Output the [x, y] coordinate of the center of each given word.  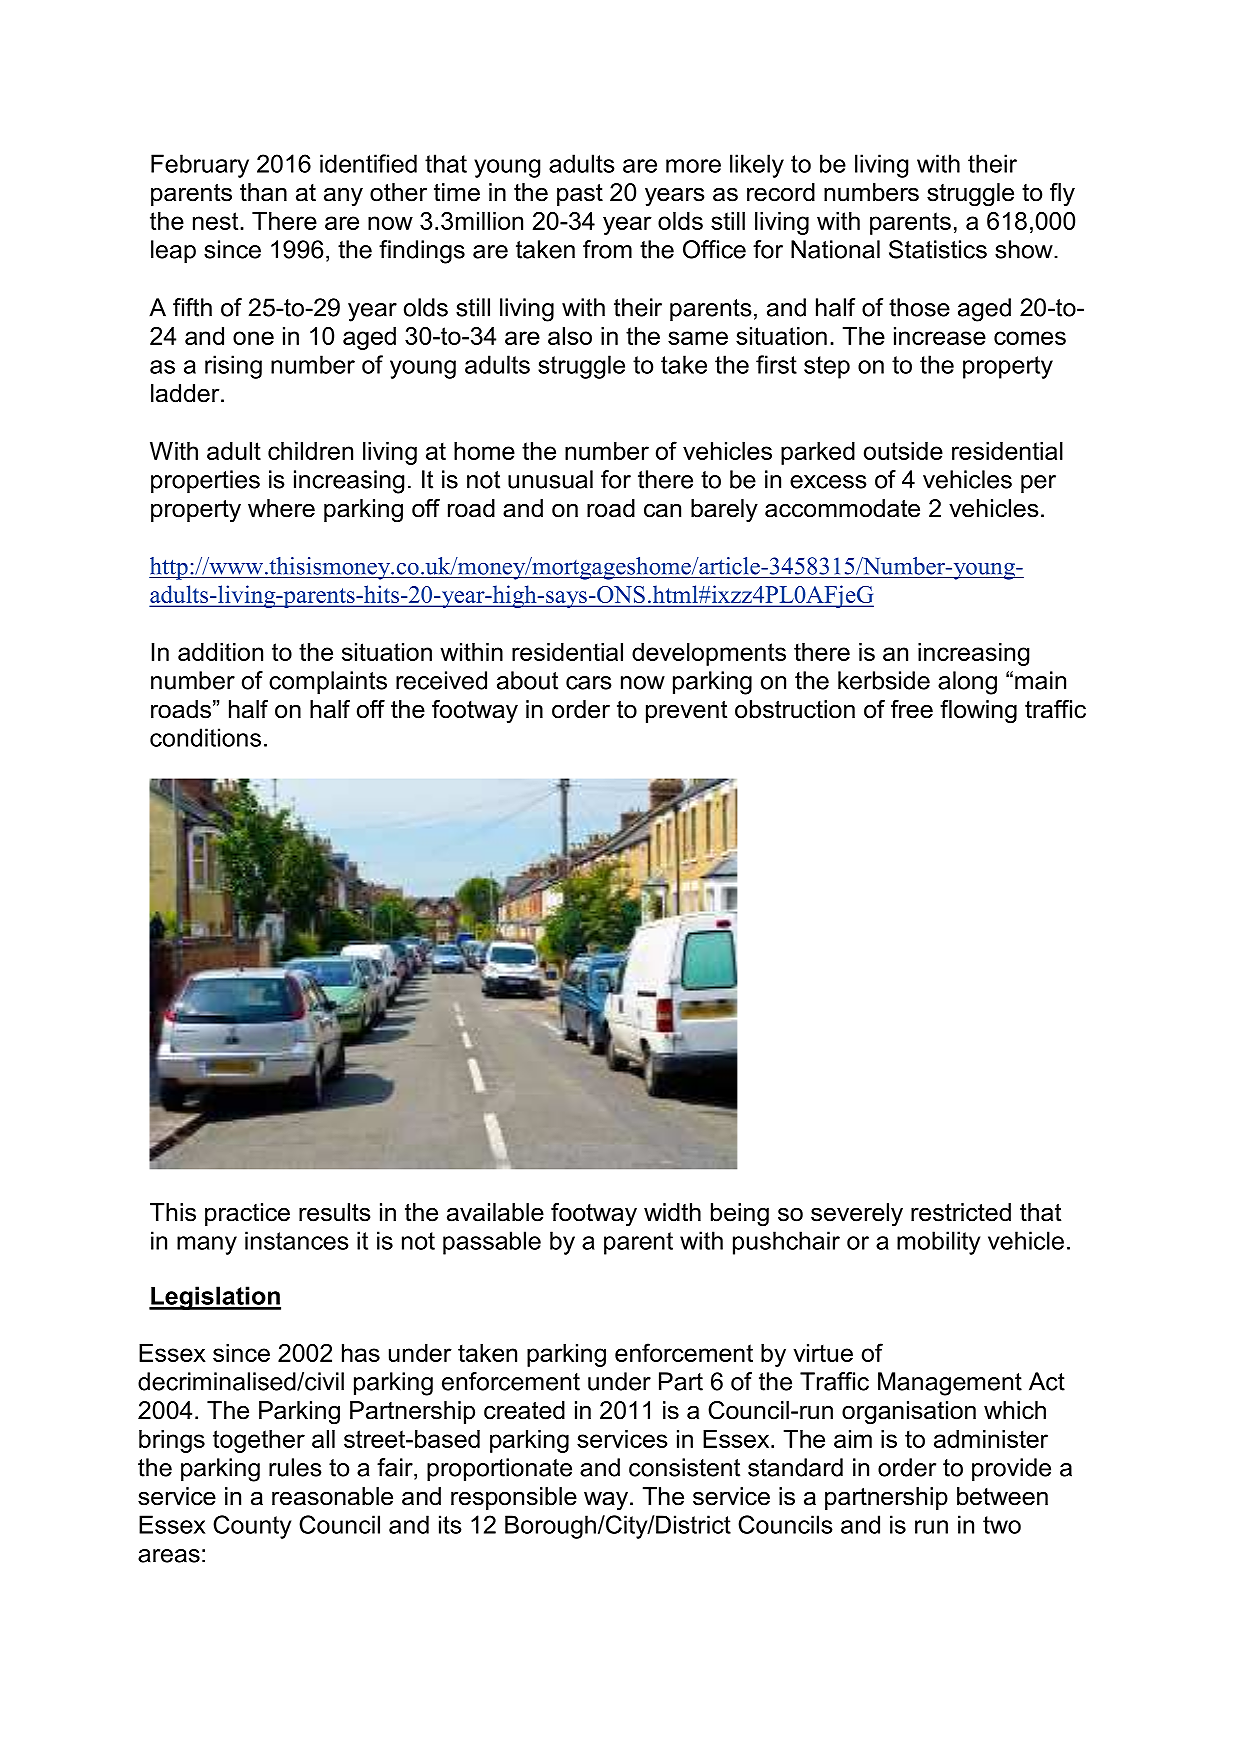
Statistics [938, 249]
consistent [684, 1467]
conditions [205, 737]
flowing [978, 712]
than [263, 192]
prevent [686, 712]
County [252, 1527]
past [580, 195]
